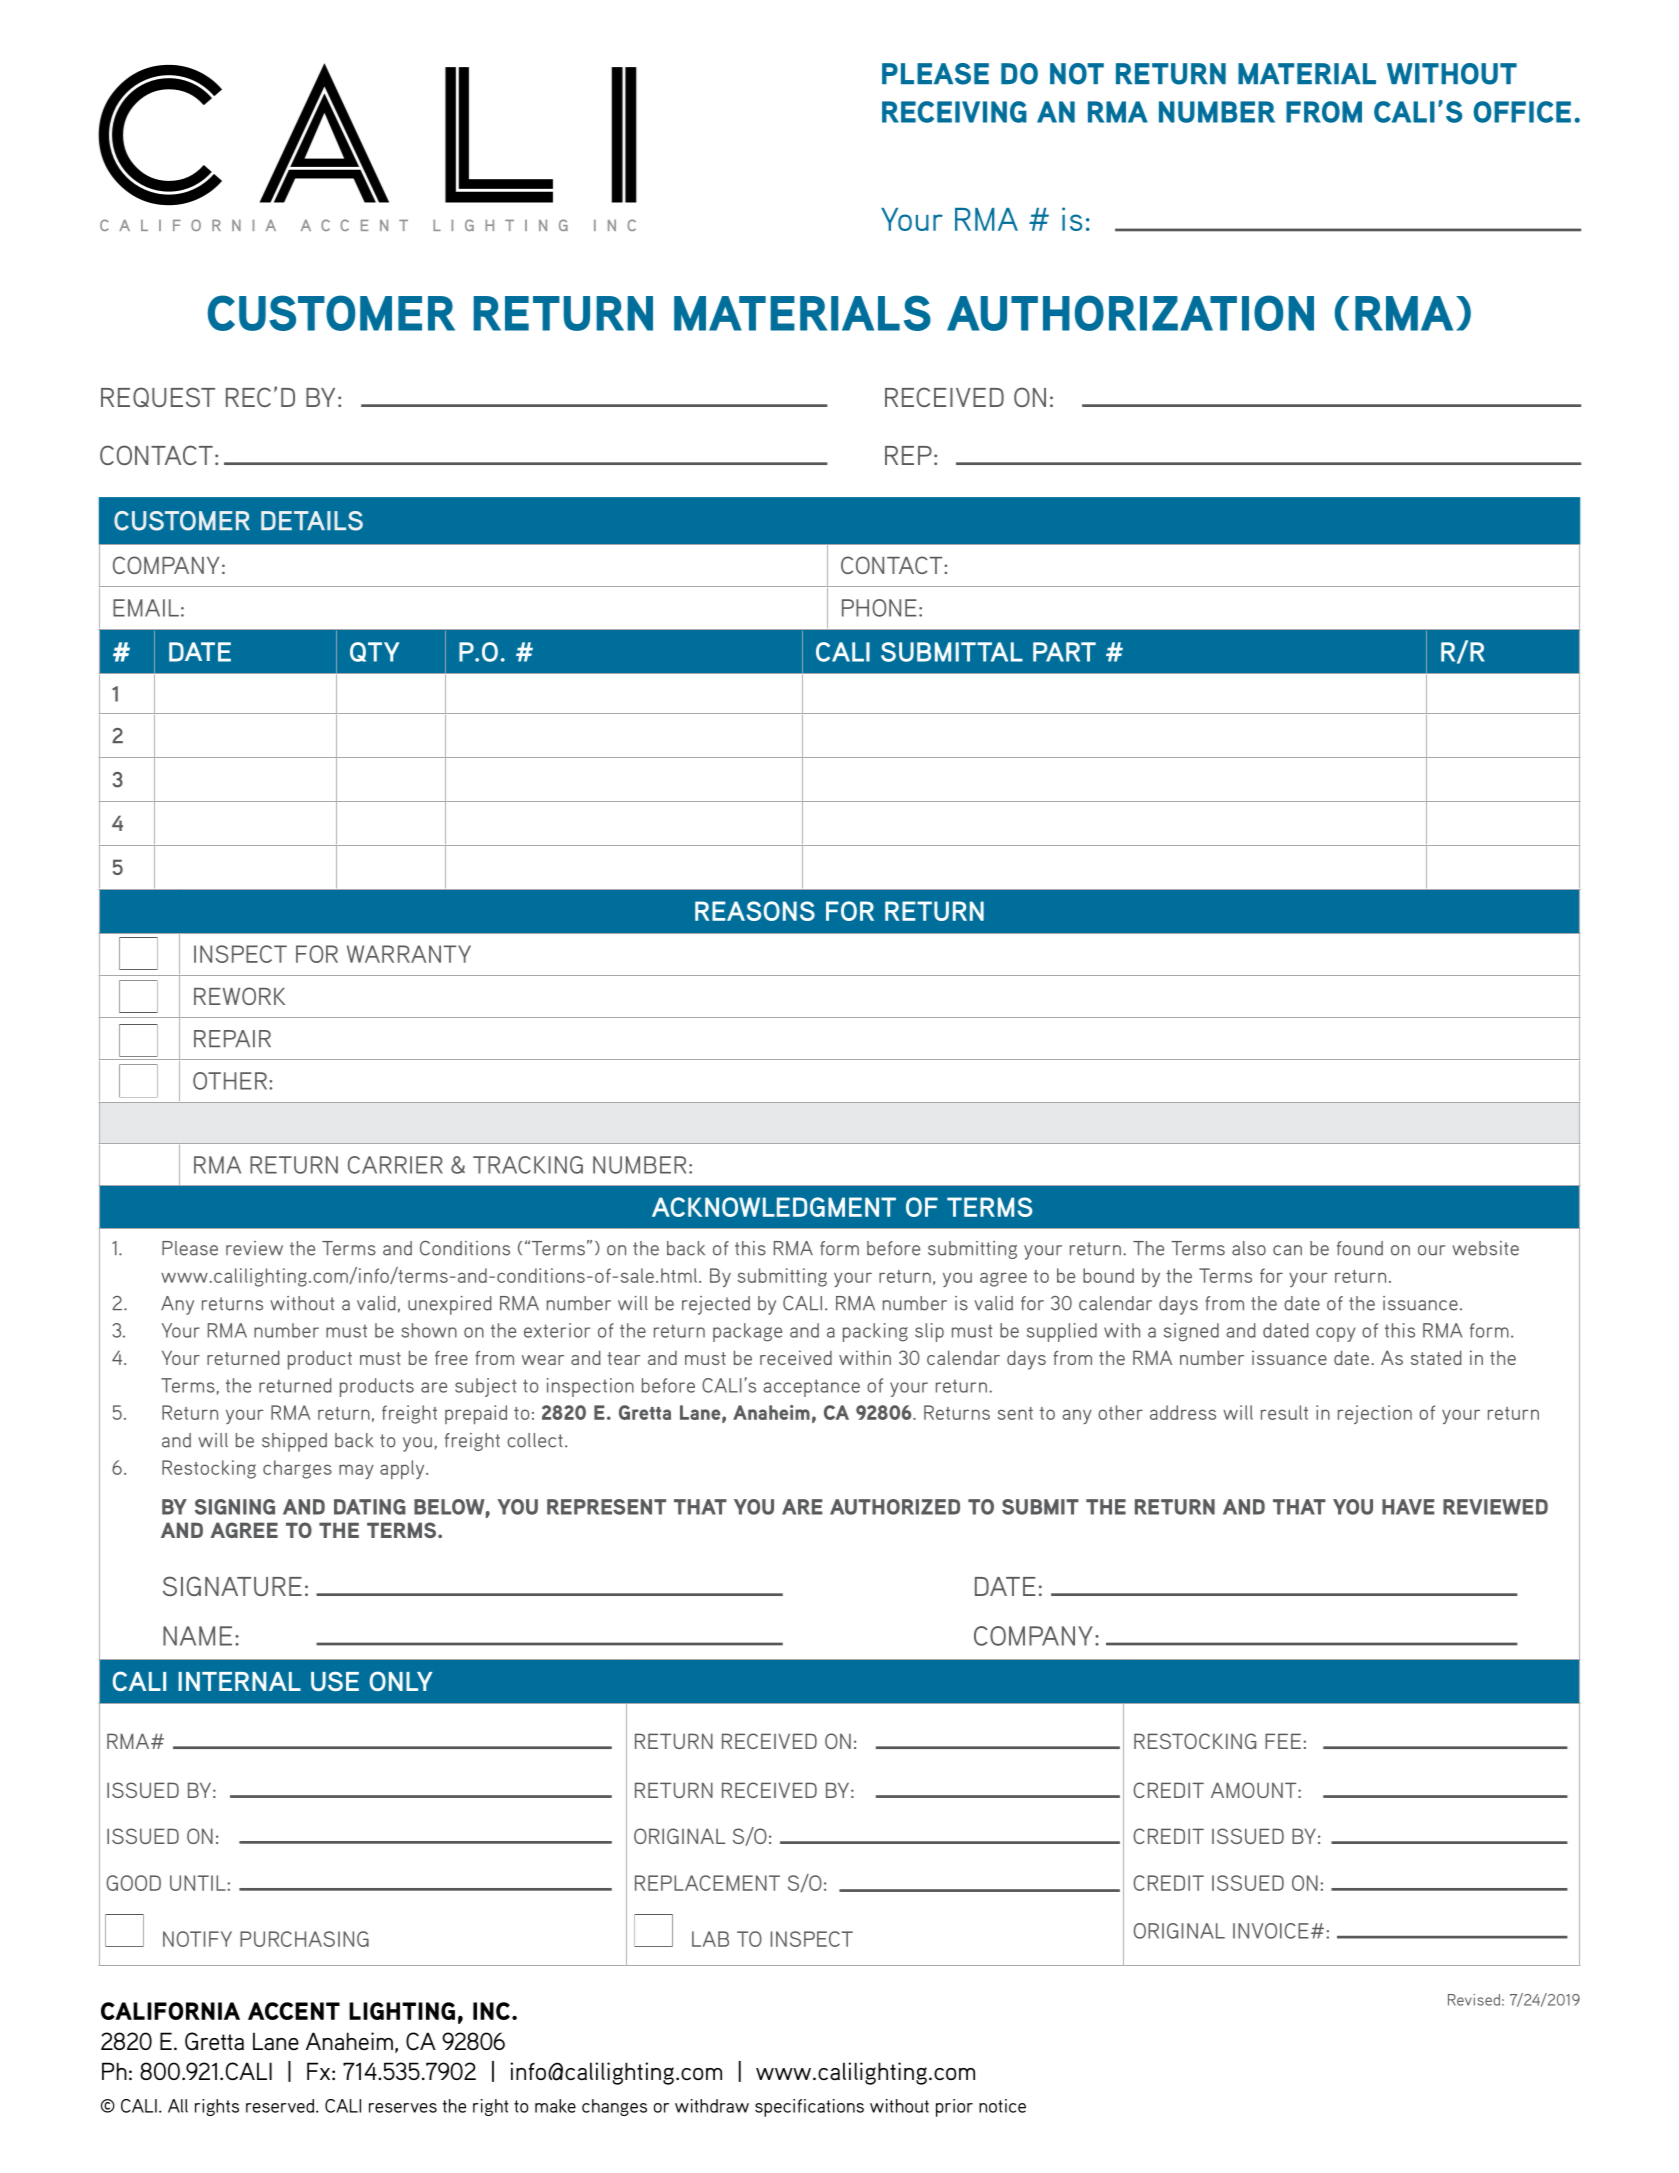  I want to click on REQUEST, so click(158, 397).
